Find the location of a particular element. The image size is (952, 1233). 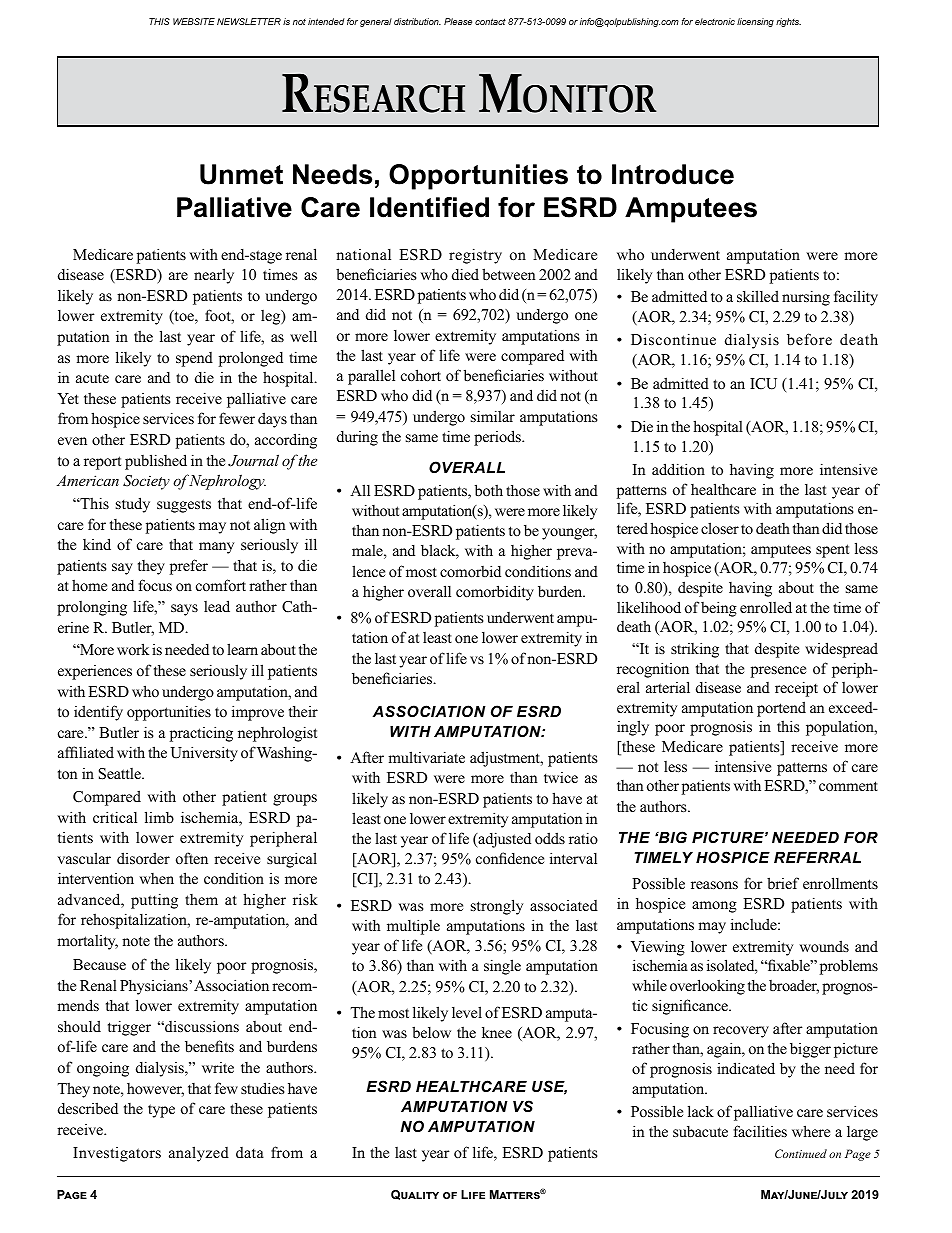

limb is located at coordinates (159, 817).
